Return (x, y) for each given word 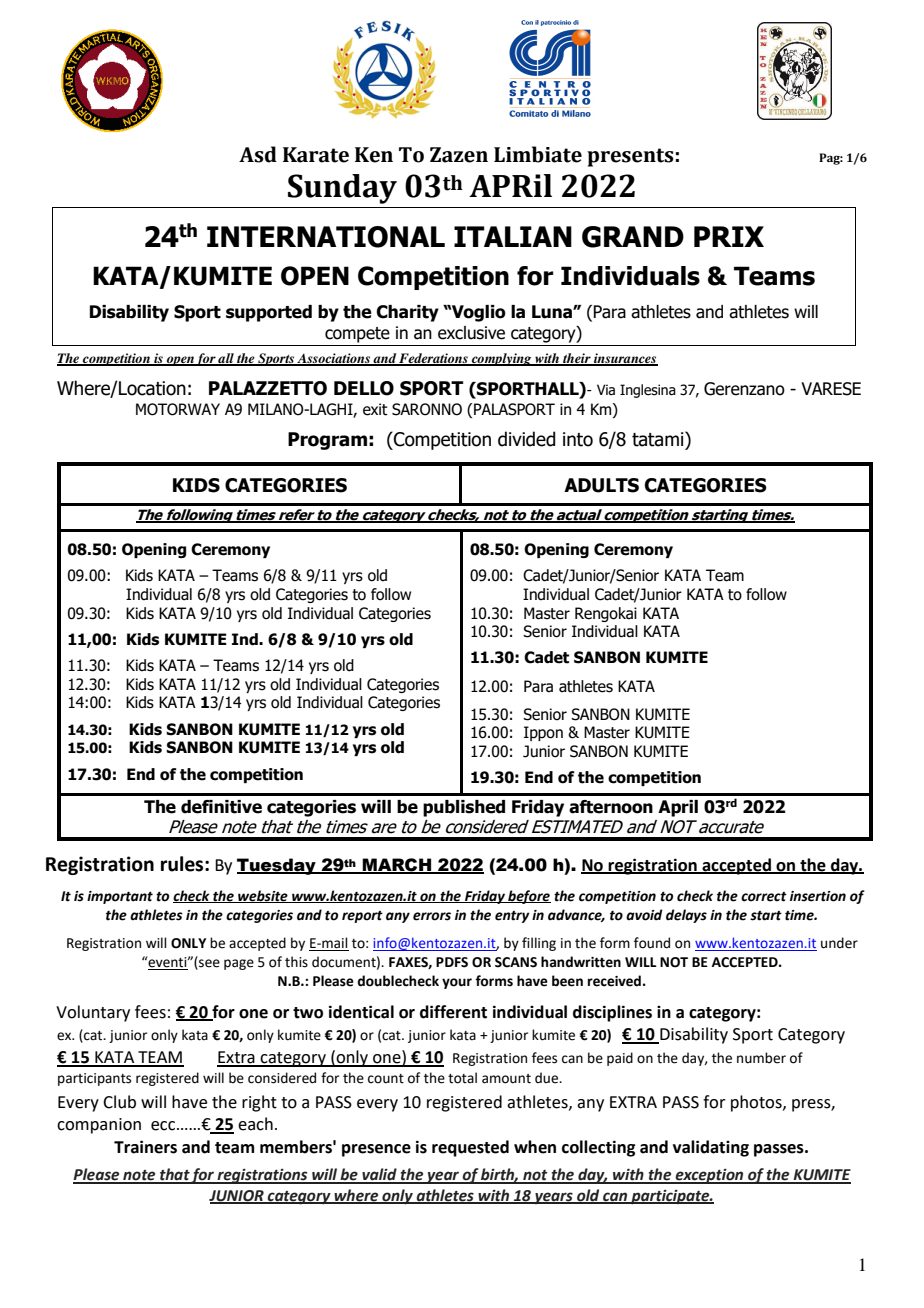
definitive (221, 807)
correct (764, 897)
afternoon (611, 807)
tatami (659, 439)
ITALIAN (513, 236)
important (120, 897)
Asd (258, 154)
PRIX (729, 236)
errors (432, 916)
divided (526, 439)
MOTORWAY (178, 409)
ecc (164, 1126)
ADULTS (601, 485)
